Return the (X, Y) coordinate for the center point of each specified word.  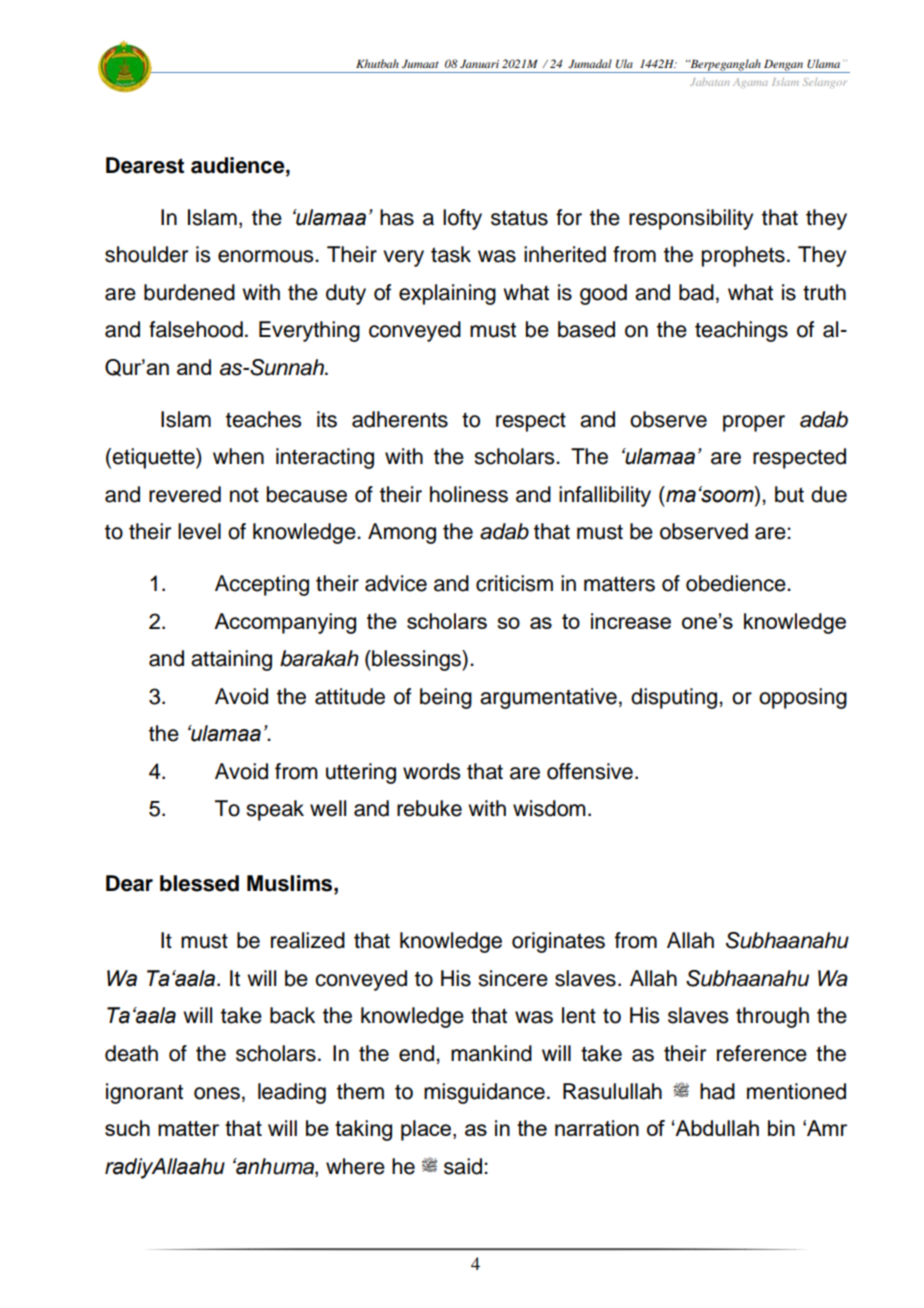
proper (754, 423)
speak (275, 810)
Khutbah (377, 63)
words (431, 771)
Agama (750, 83)
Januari (479, 64)
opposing (803, 698)
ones (217, 1093)
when (238, 456)
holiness (469, 494)
